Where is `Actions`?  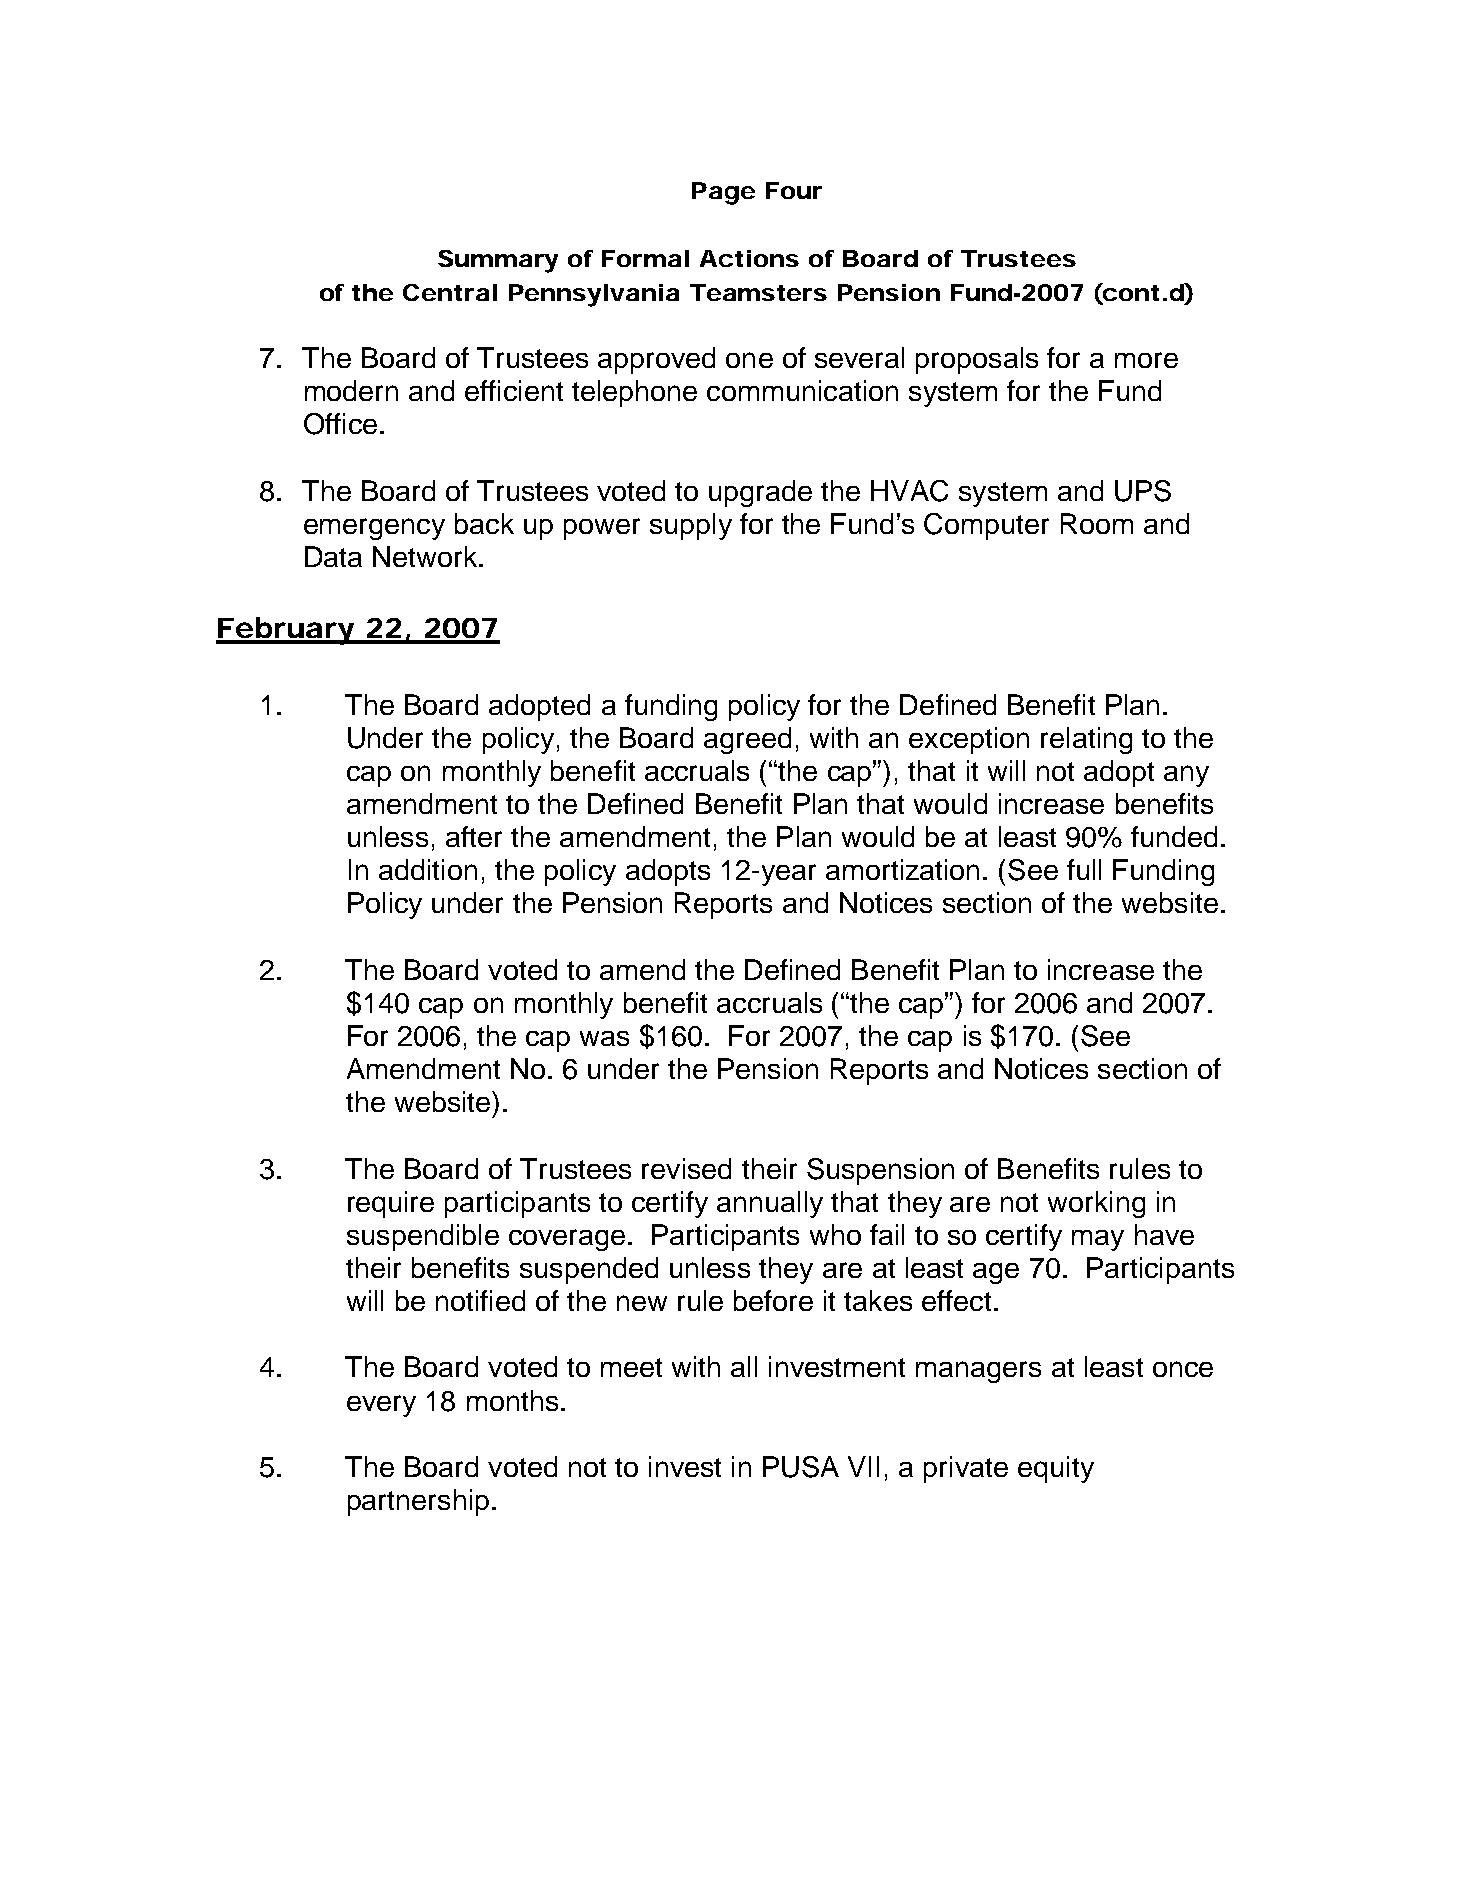
Actions is located at coordinates (749, 258).
